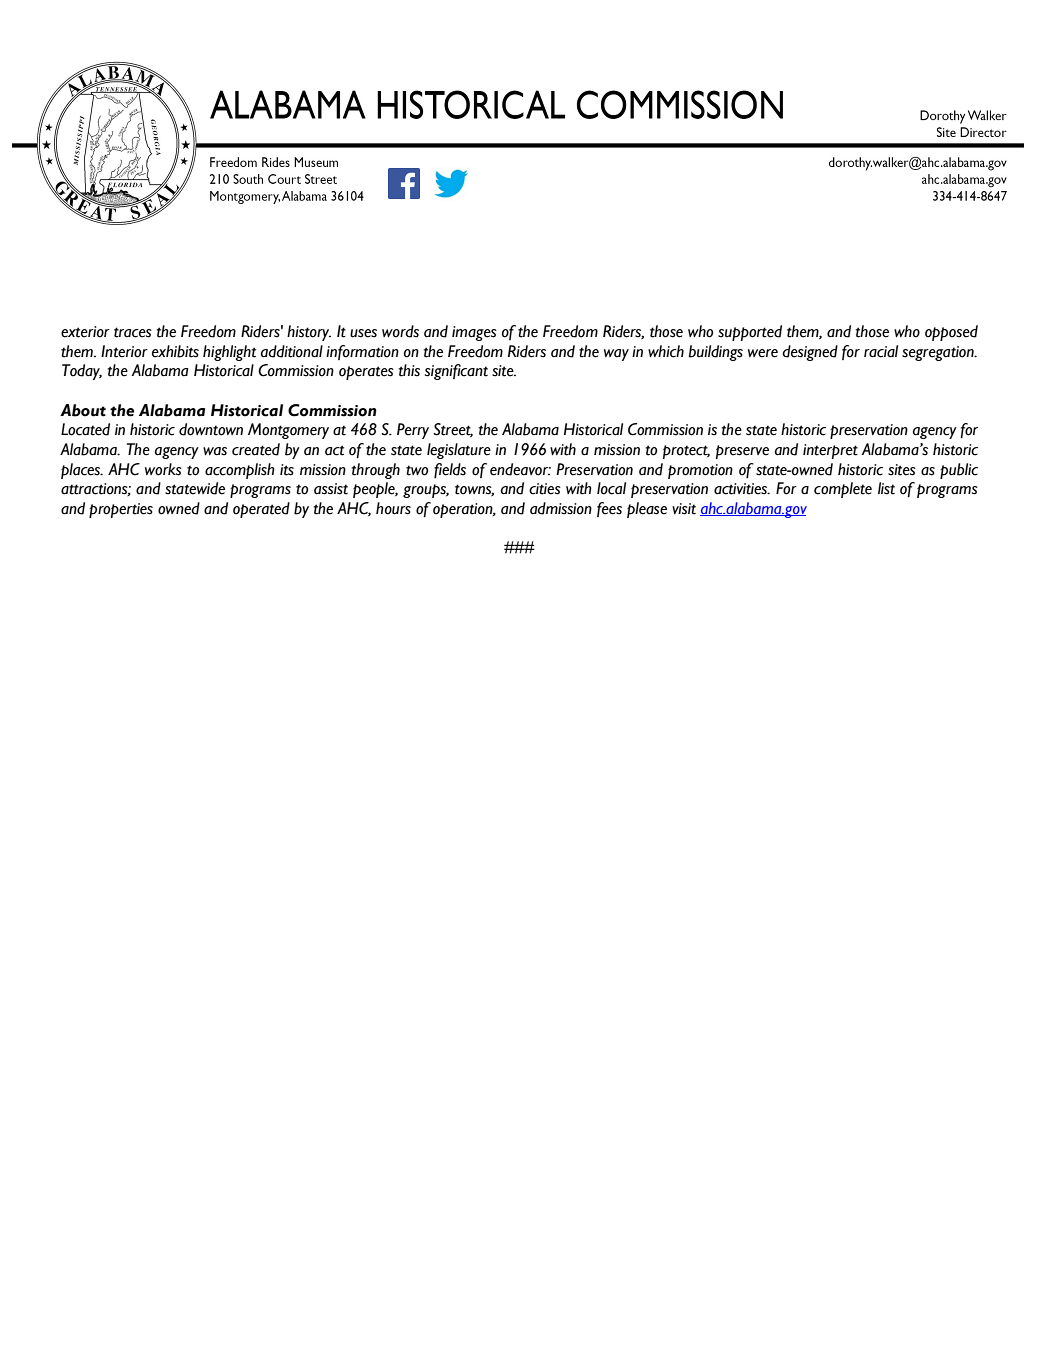 The image size is (1039, 1345). What do you see at coordinates (474, 333) in the document?
I see `images` at bounding box center [474, 333].
